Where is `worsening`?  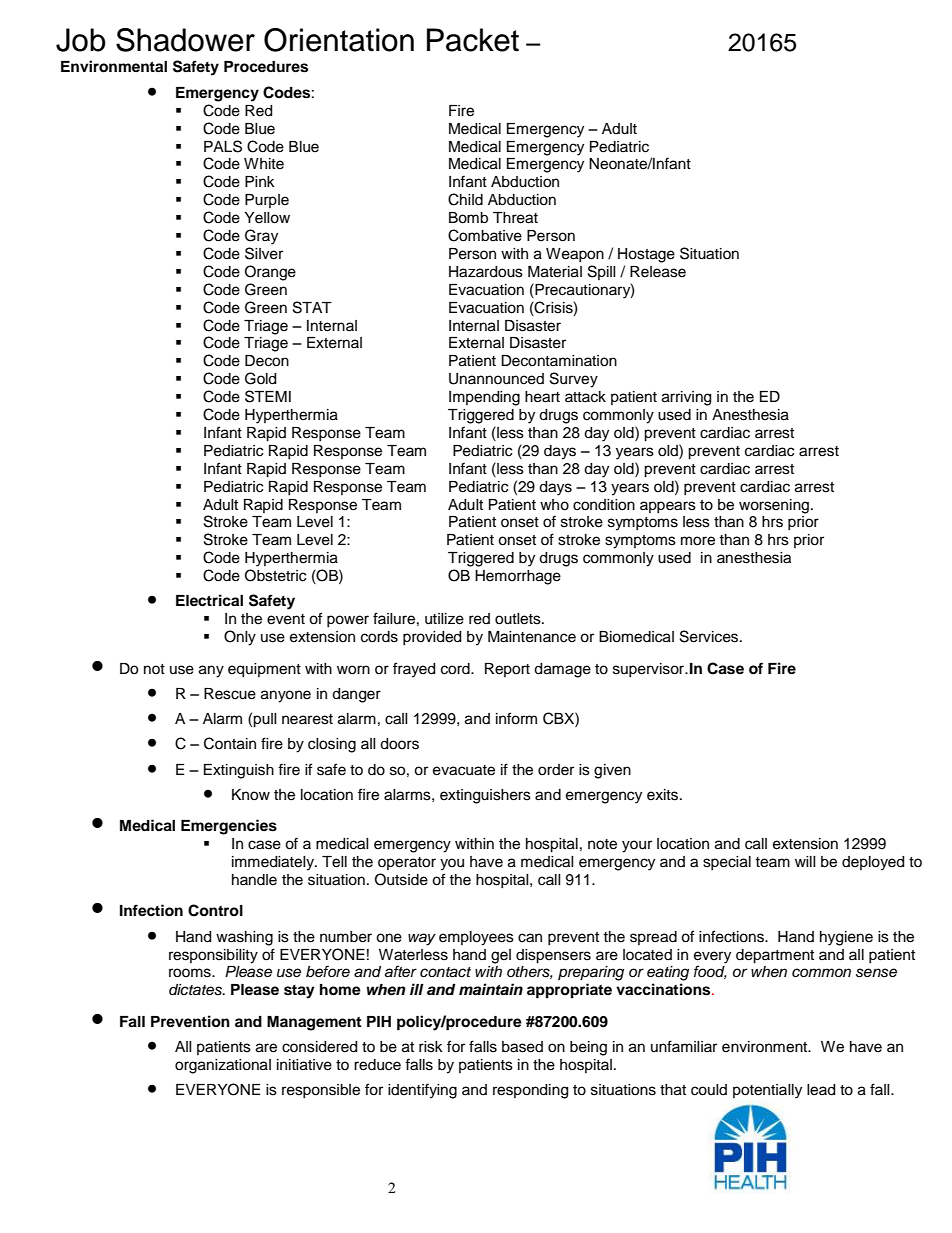
worsening is located at coordinates (774, 506).
